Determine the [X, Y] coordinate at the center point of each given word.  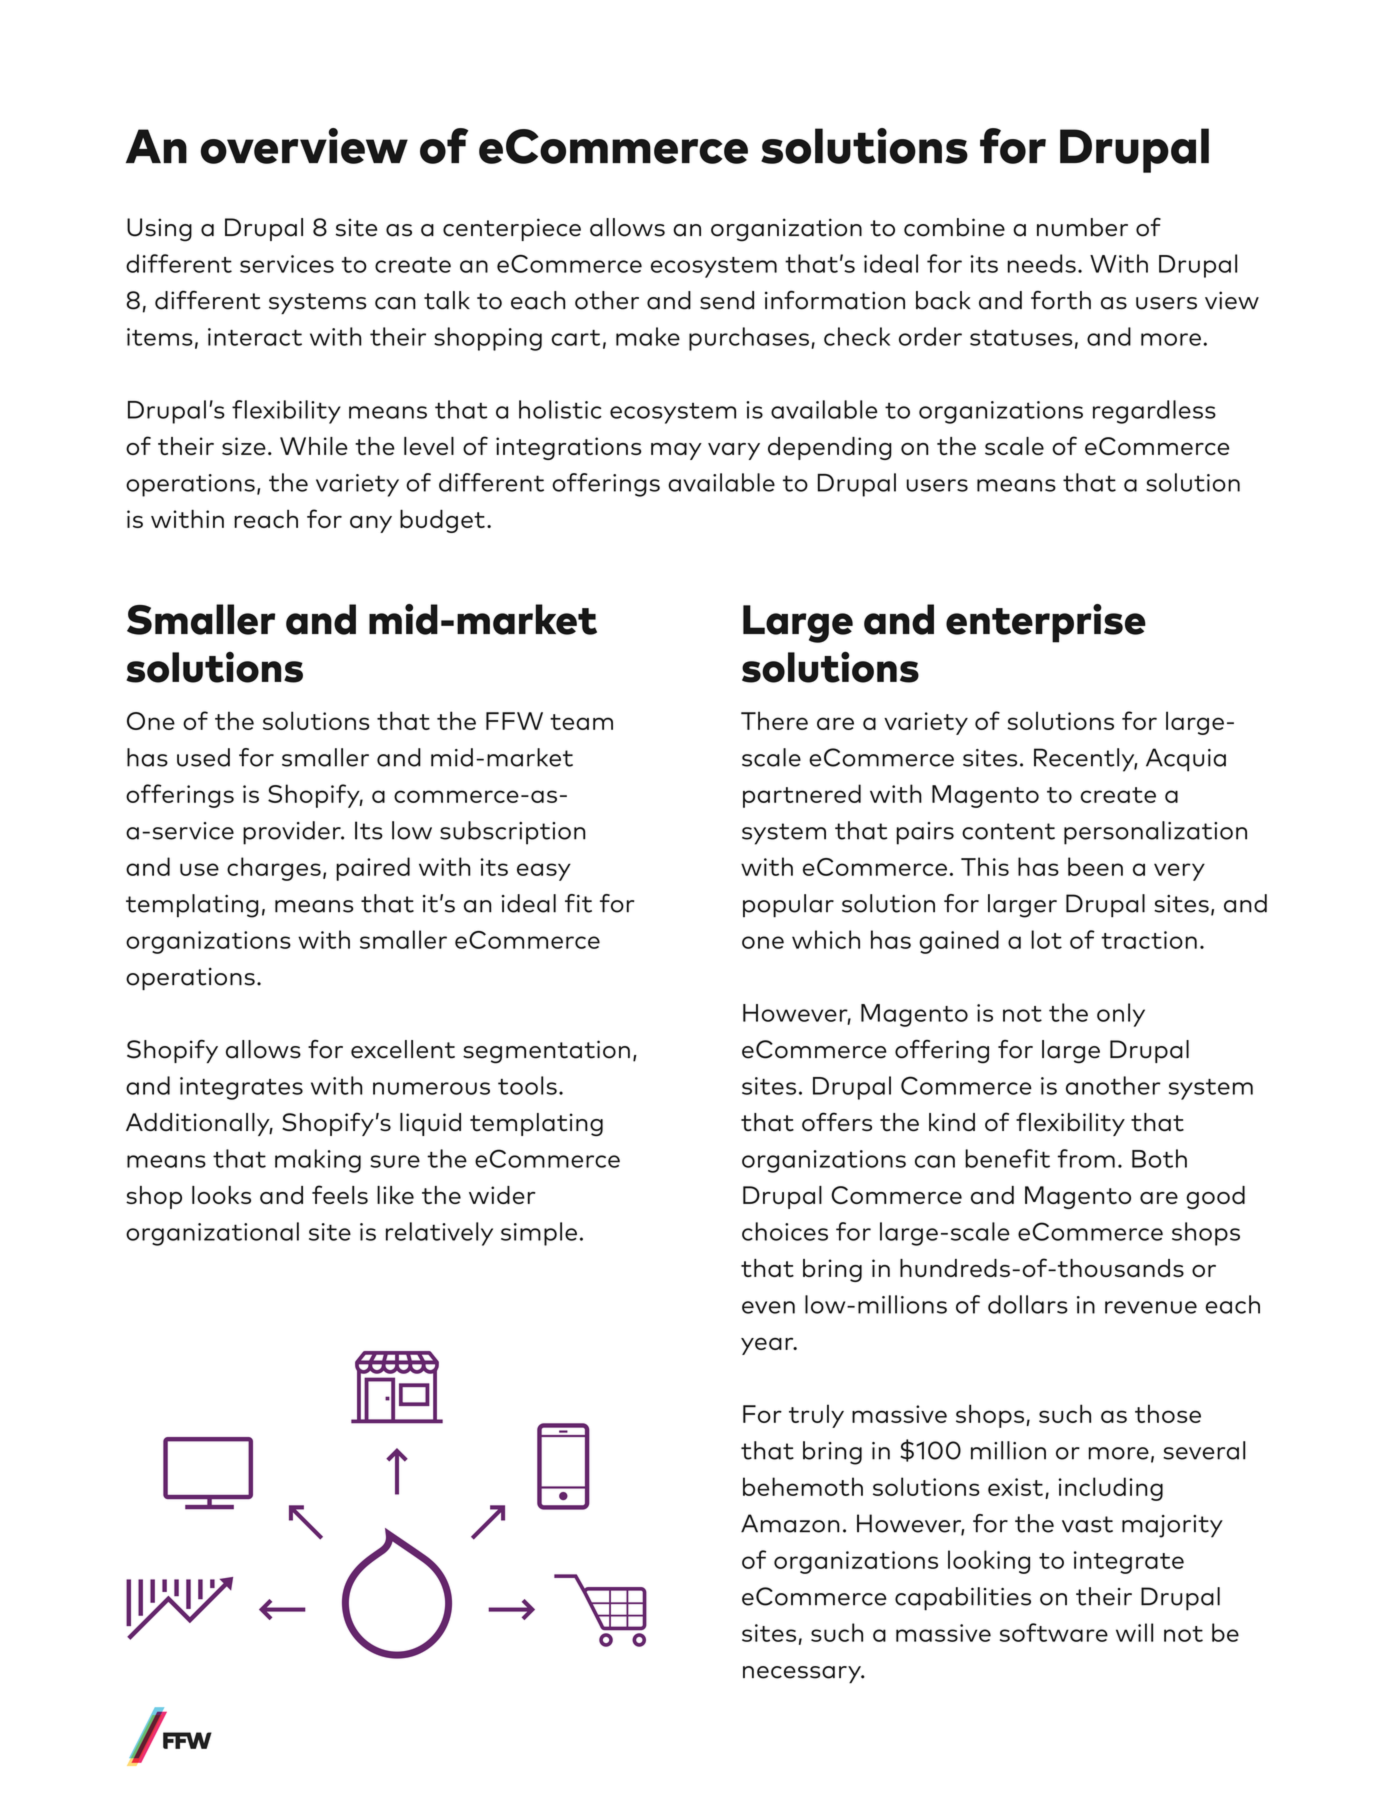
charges [274, 869]
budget [442, 521]
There [774, 720]
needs [1042, 263]
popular [788, 906]
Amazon [790, 1523]
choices [785, 1231]
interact [255, 337]
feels [340, 1194]
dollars [1028, 1304]
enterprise [1046, 623]
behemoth [803, 1486]
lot [1046, 939]
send [727, 300]
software [1054, 1632]
